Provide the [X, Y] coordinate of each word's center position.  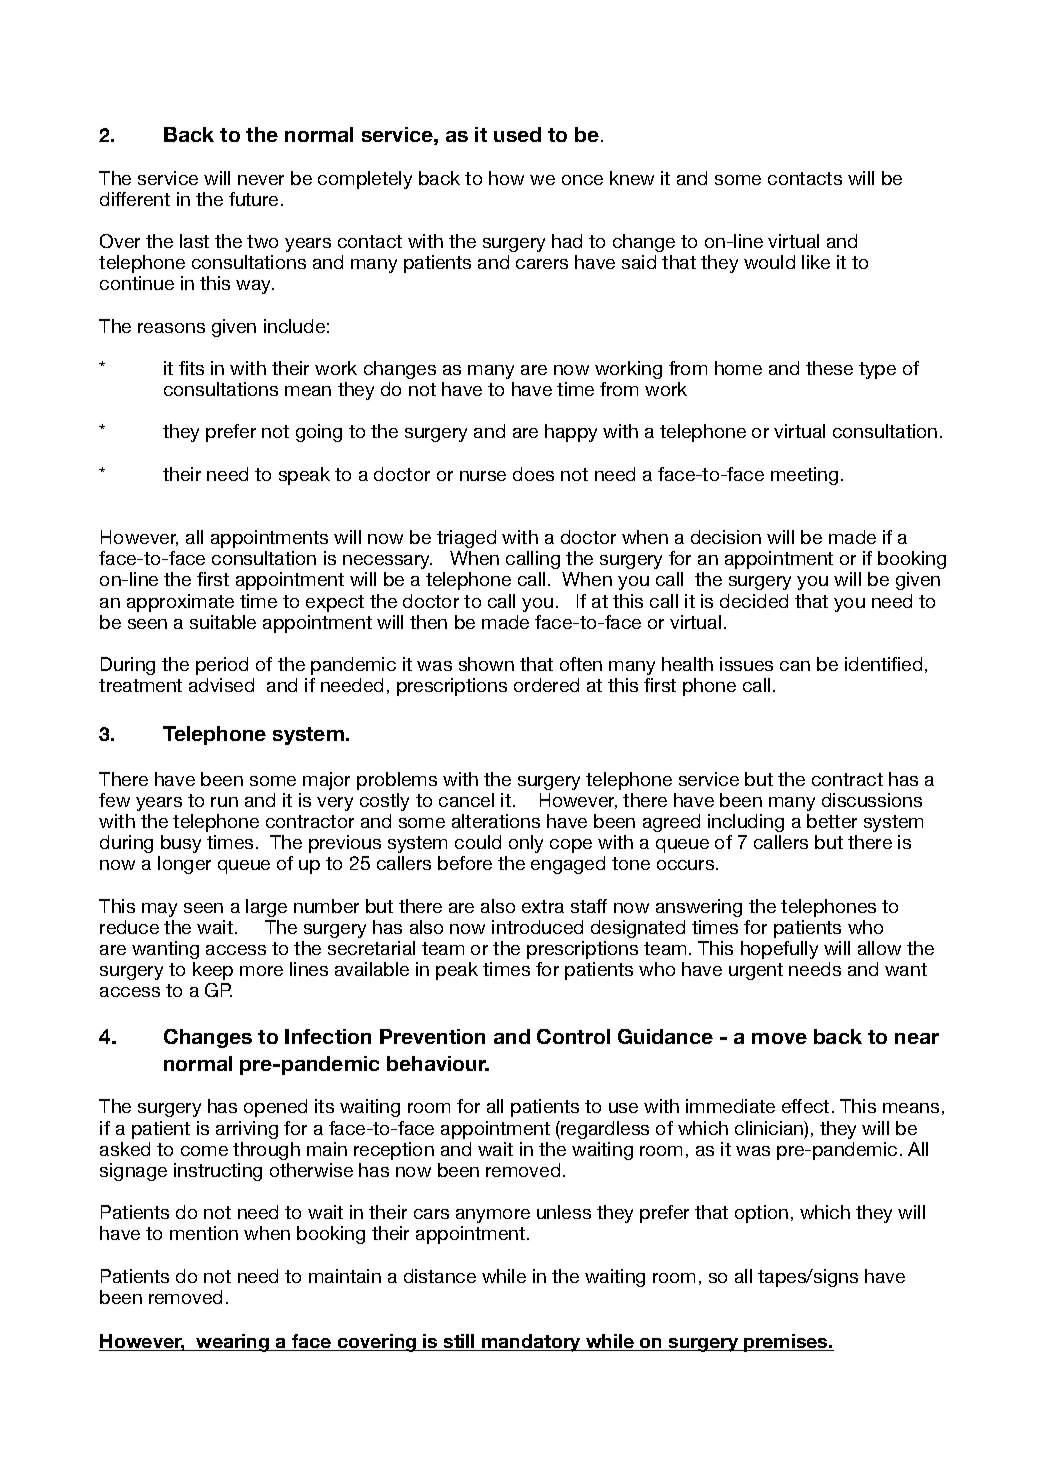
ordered [546, 685]
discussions [872, 800]
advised [221, 685]
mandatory [531, 1343]
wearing [233, 1343]
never [261, 180]
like [816, 262]
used [517, 134]
